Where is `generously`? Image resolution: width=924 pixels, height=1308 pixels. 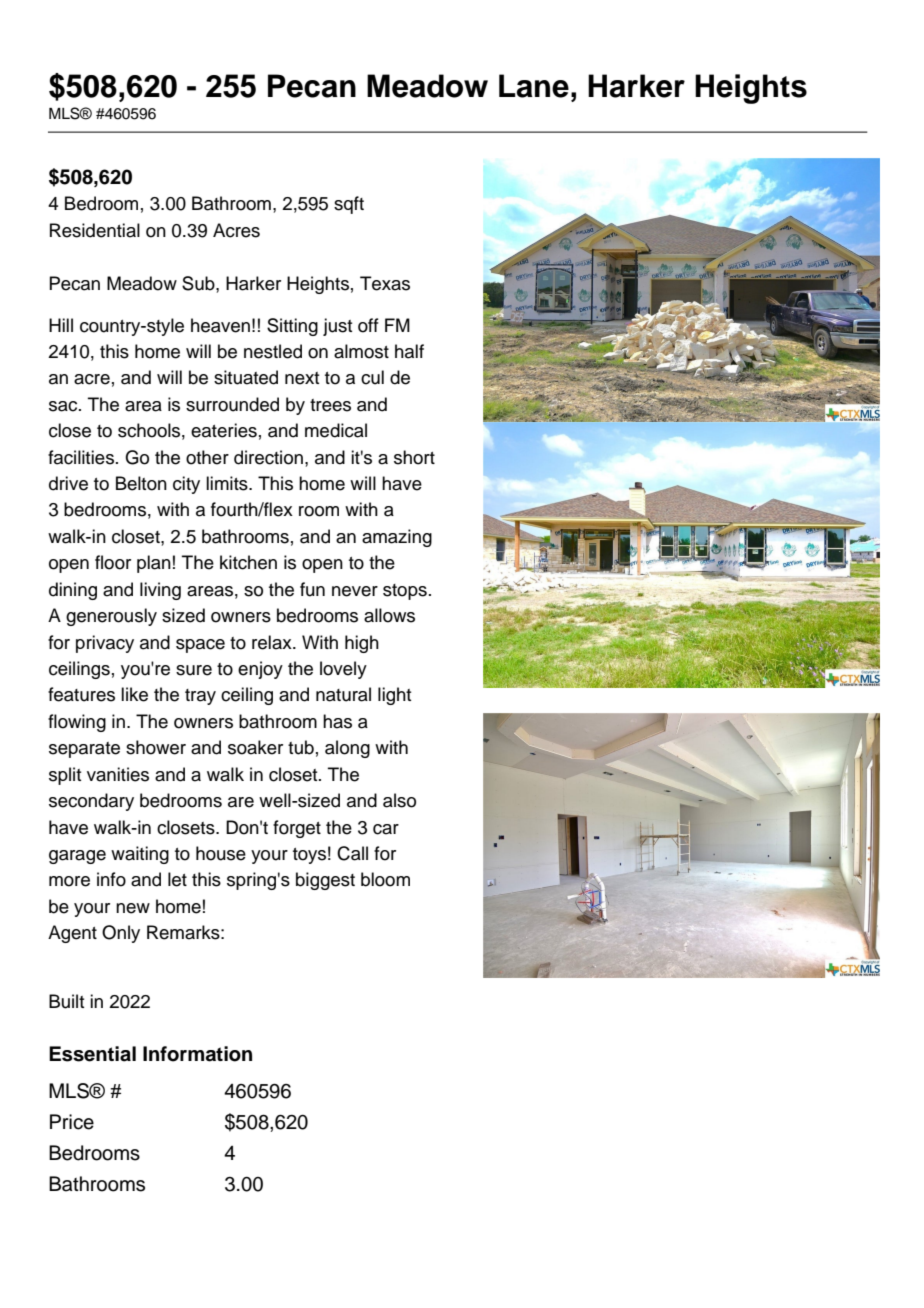
generously is located at coordinates (111, 617).
